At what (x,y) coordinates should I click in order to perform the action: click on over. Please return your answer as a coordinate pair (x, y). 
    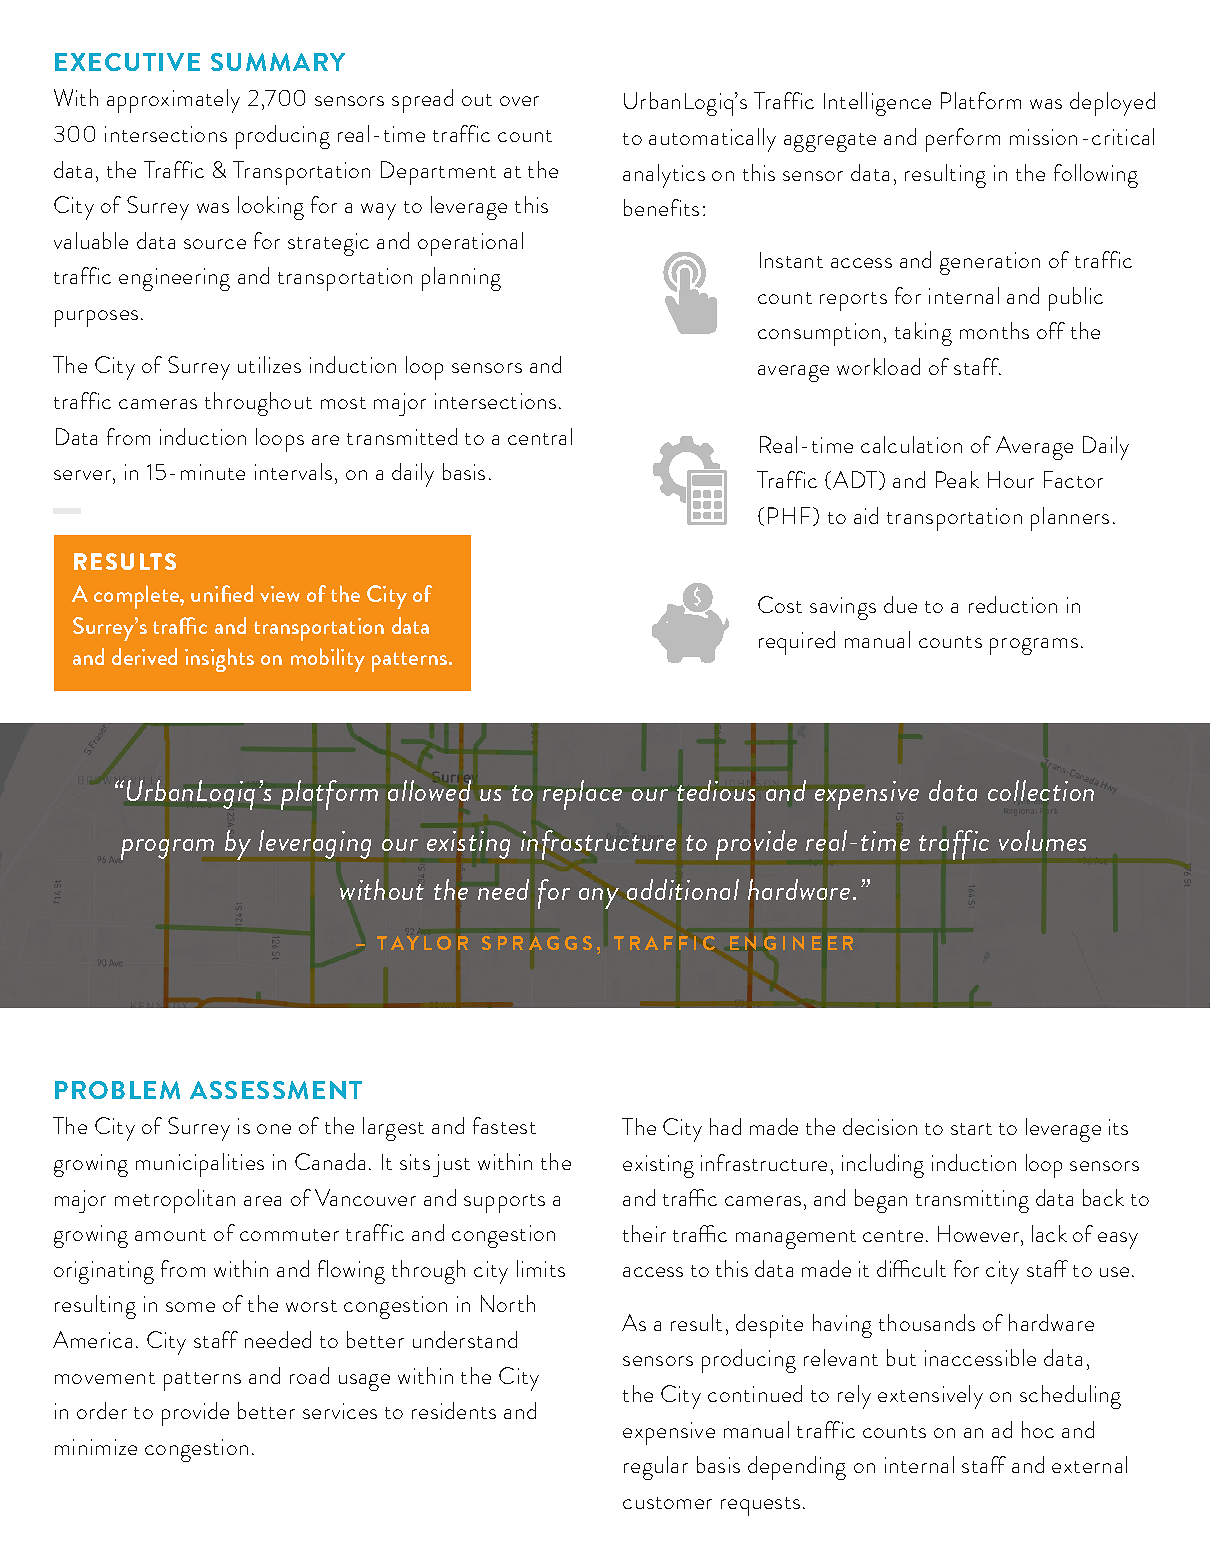
    Looking at the image, I should click on (519, 101).
